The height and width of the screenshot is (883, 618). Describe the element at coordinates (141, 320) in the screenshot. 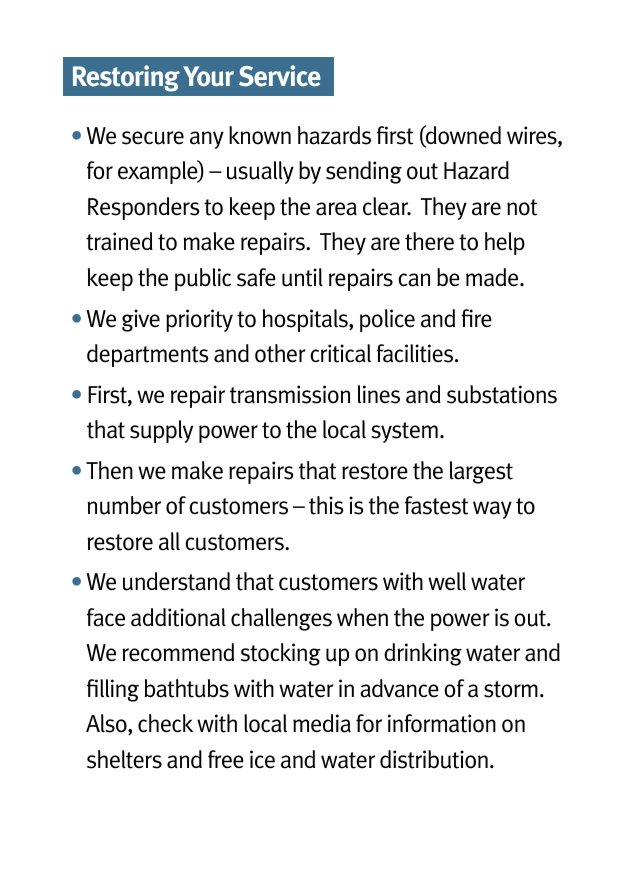

I see `give` at that location.
